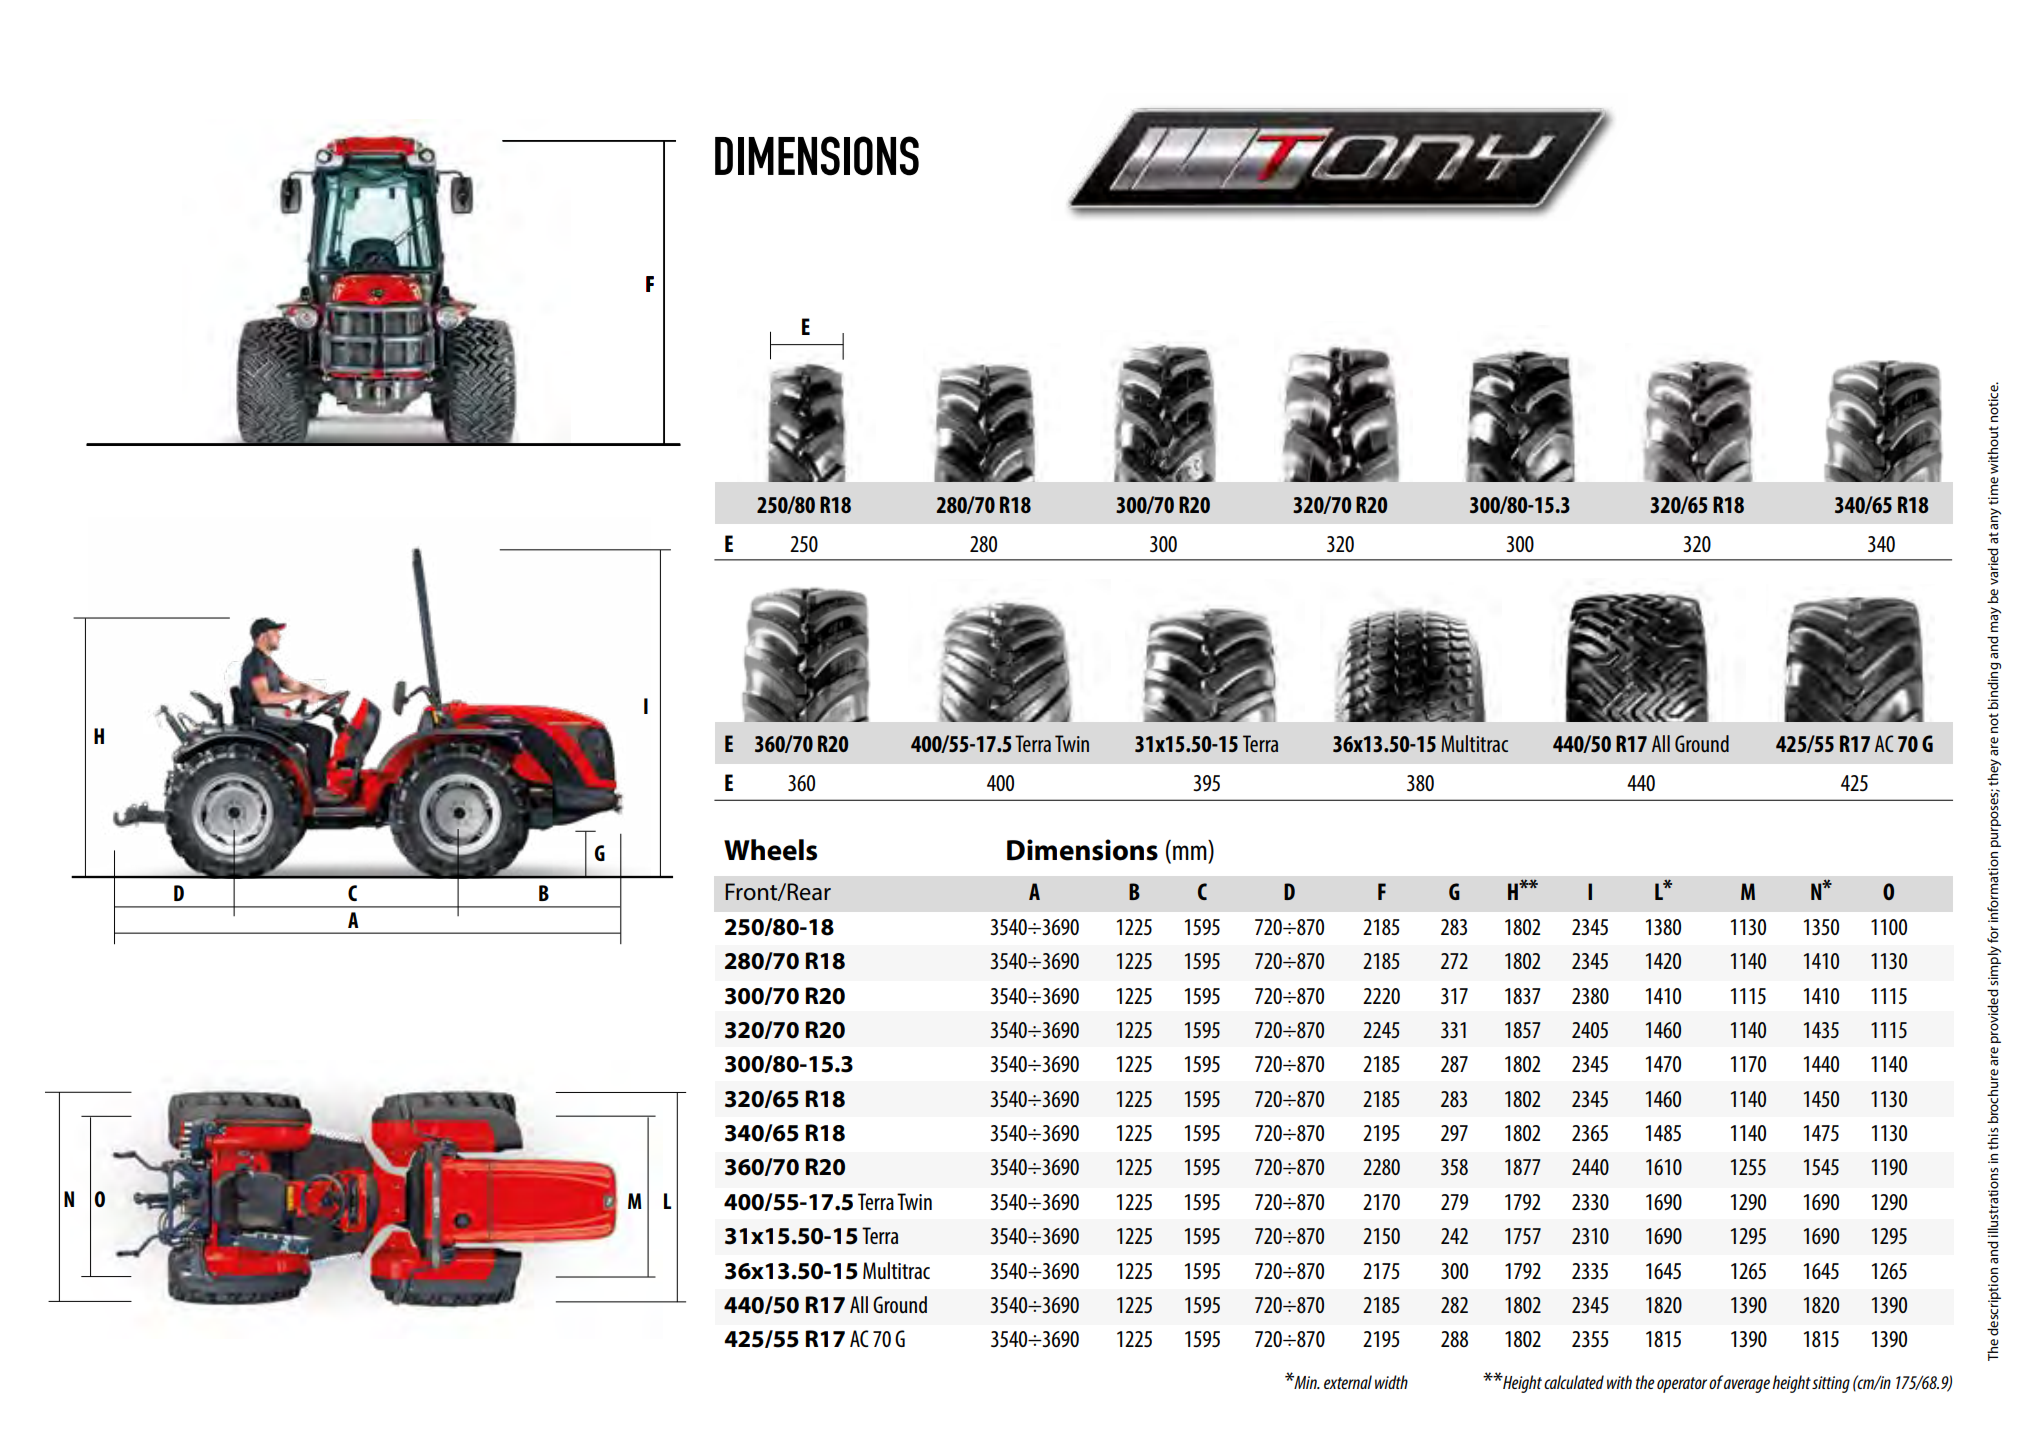 The image size is (2043, 1444). I want to click on sitting, so click(1831, 1384).
